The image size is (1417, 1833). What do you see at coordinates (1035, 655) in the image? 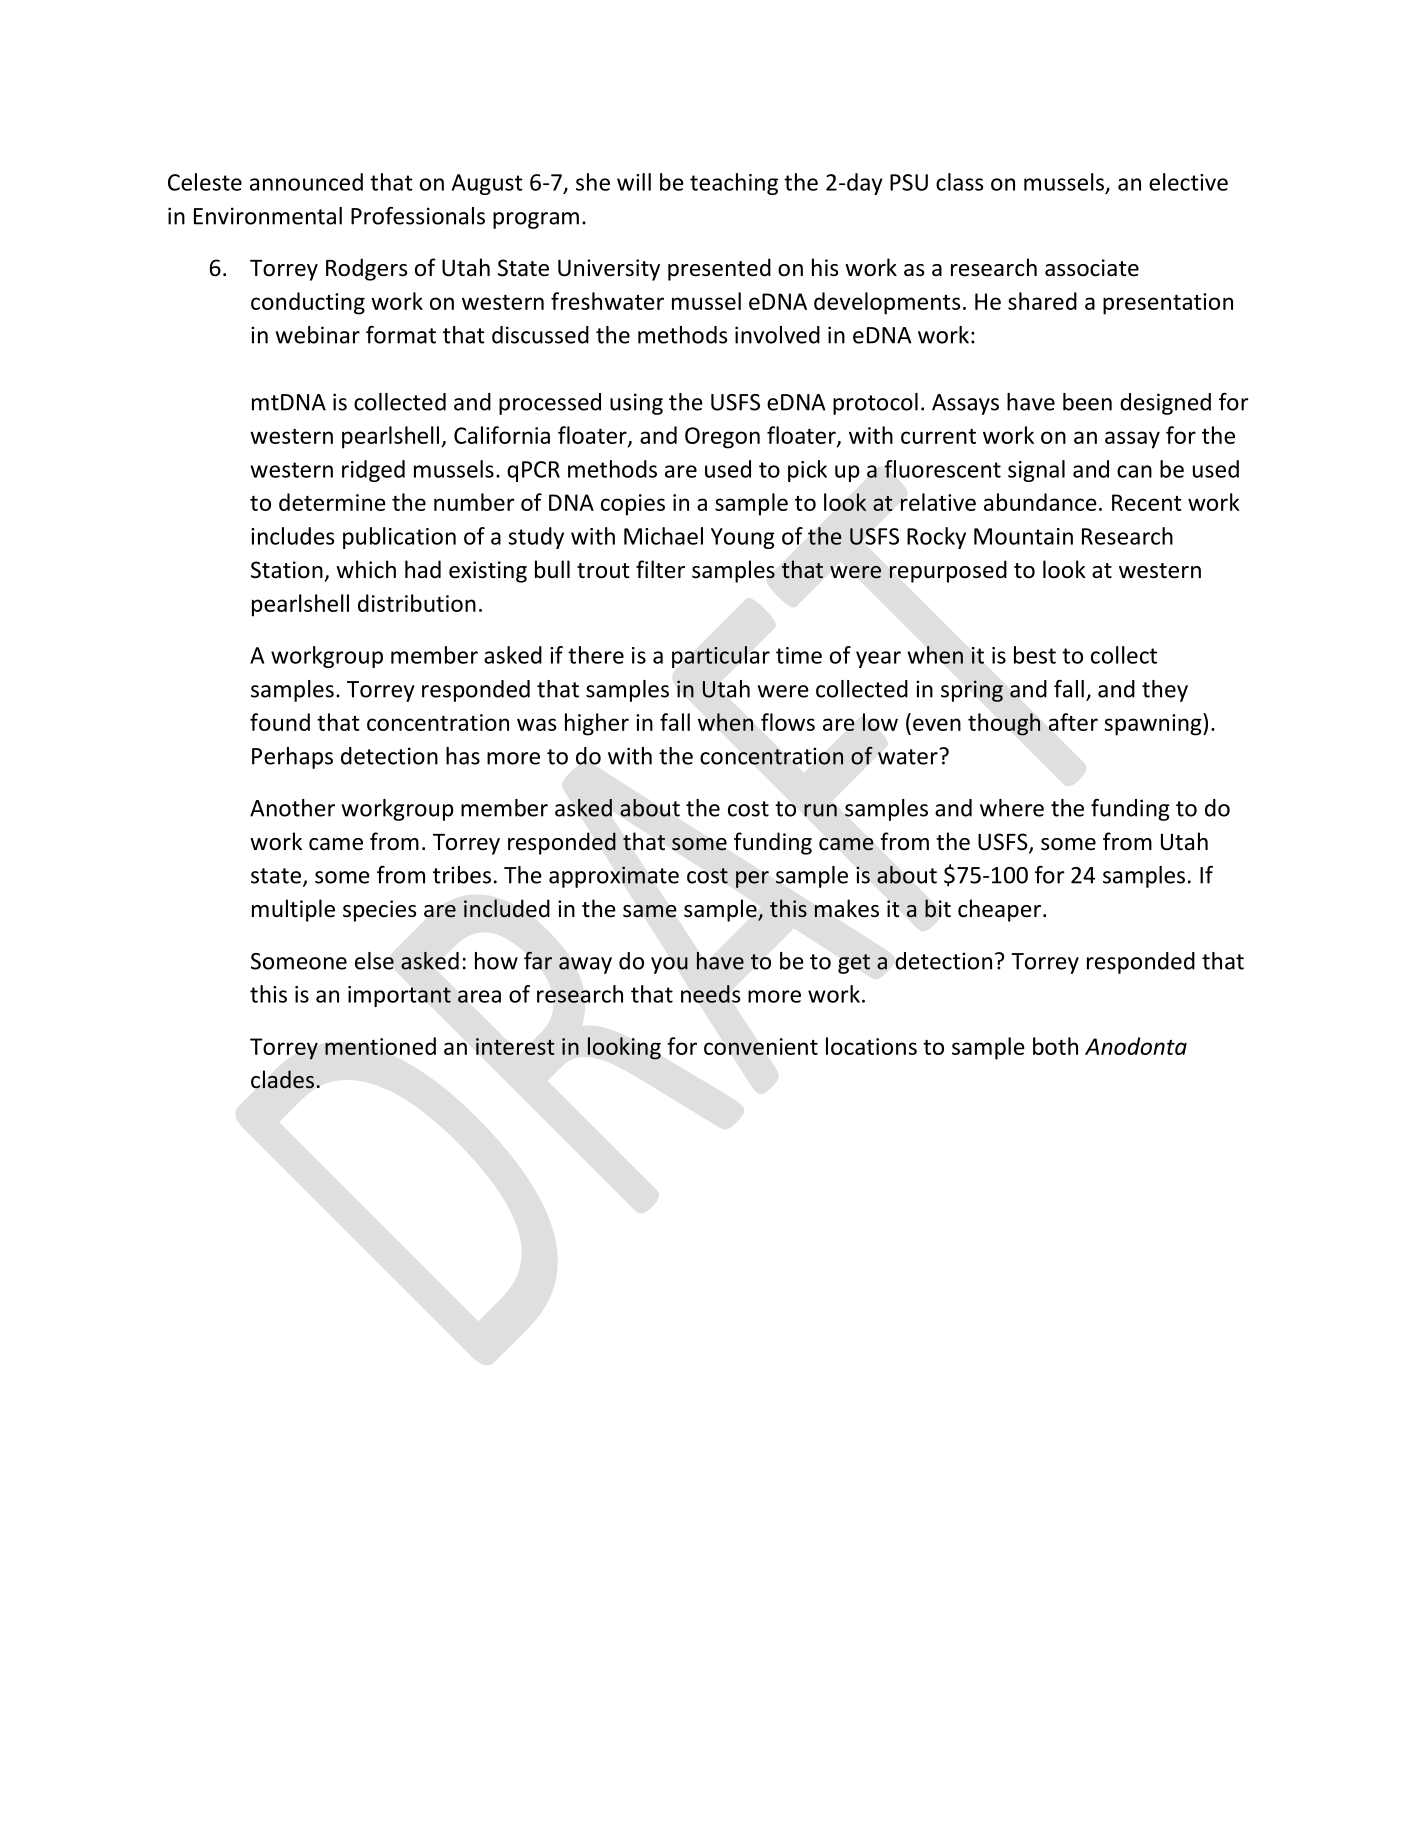
I see `best` at bounding box center [1035, 655].
